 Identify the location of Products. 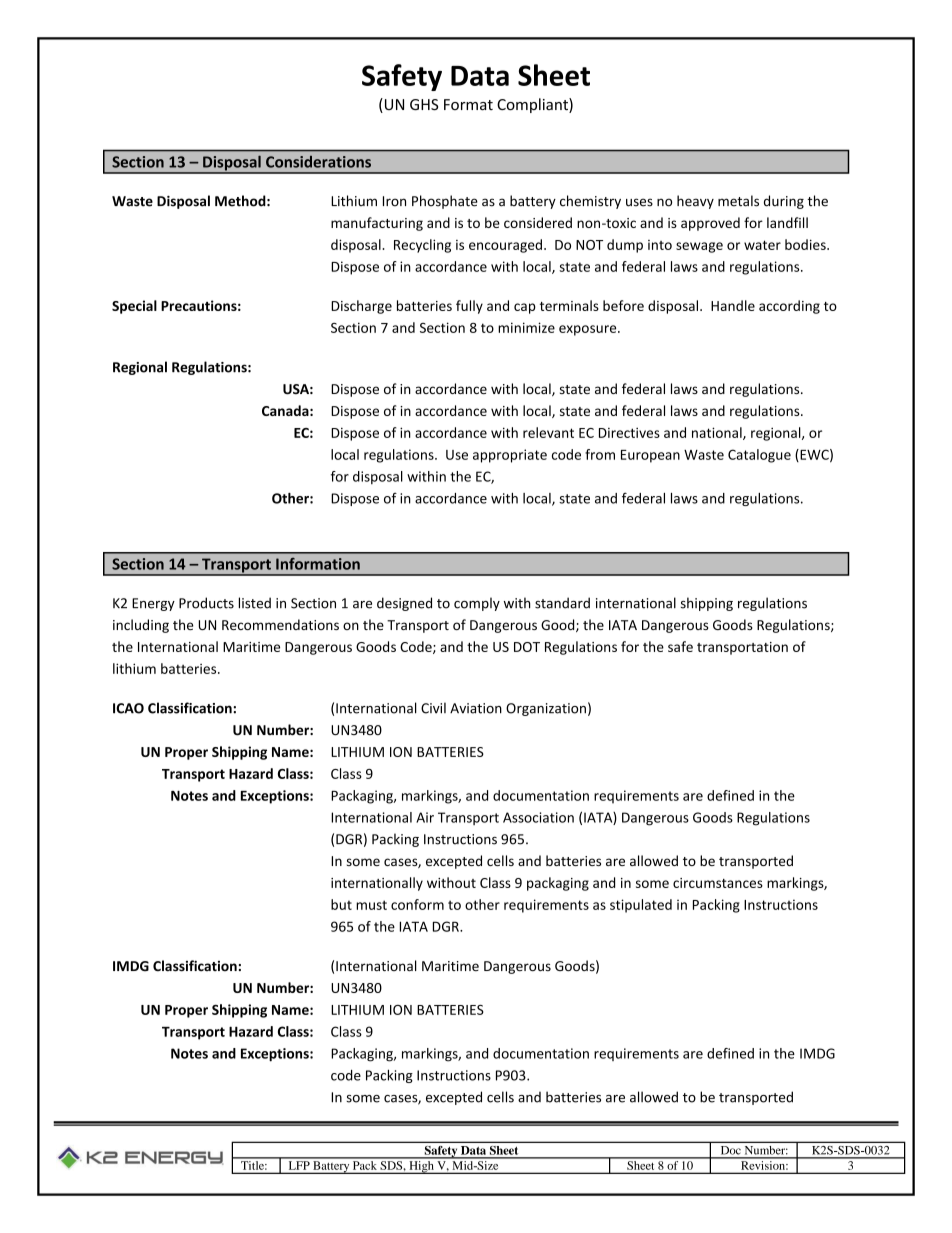
(206, 603).
